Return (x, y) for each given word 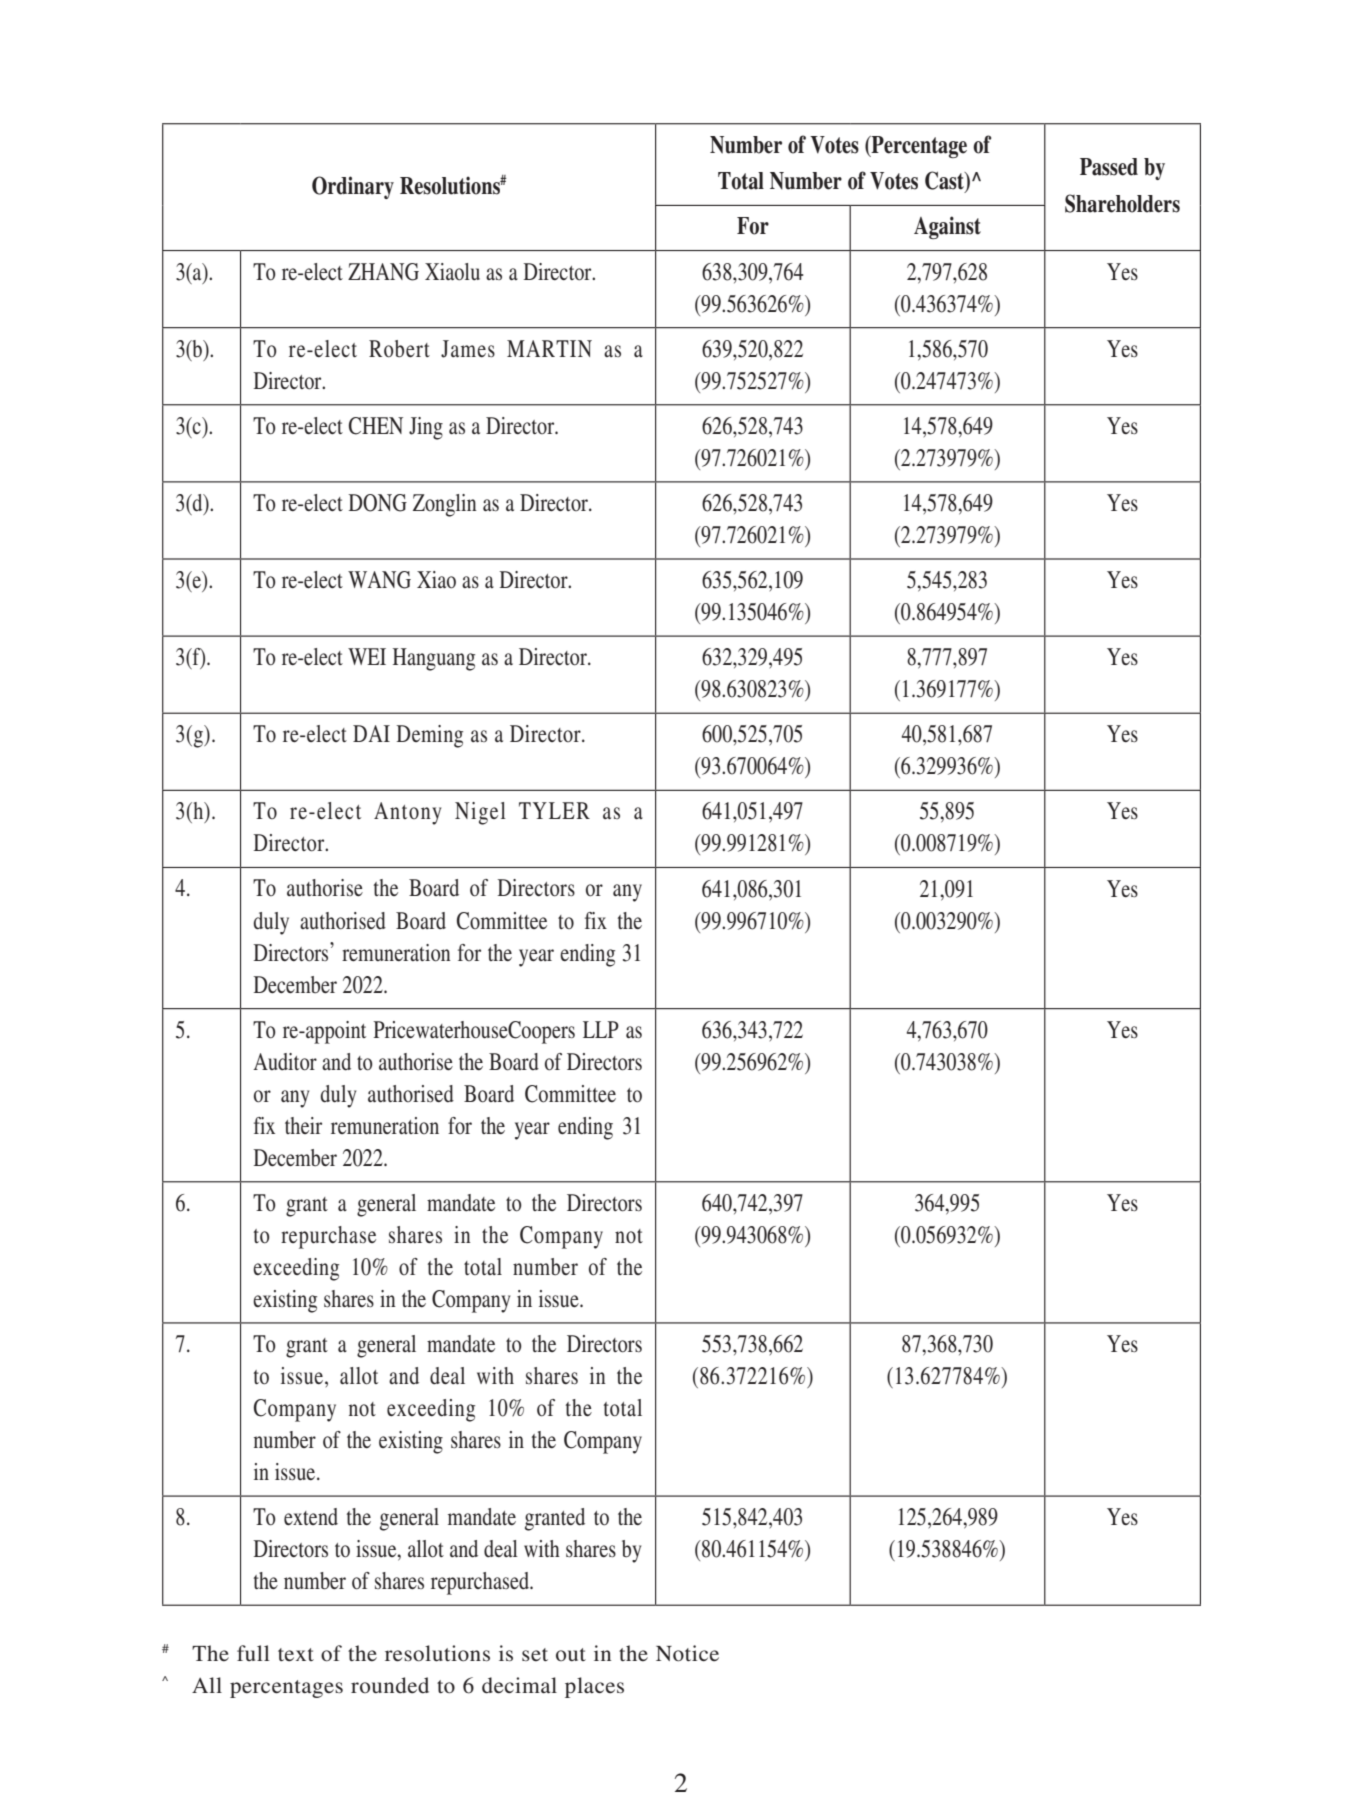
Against (947, 227)
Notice (687, 1653)
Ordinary (353, 187)
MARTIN (549, 348)
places (594, 1687)
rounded (390, 1685)
